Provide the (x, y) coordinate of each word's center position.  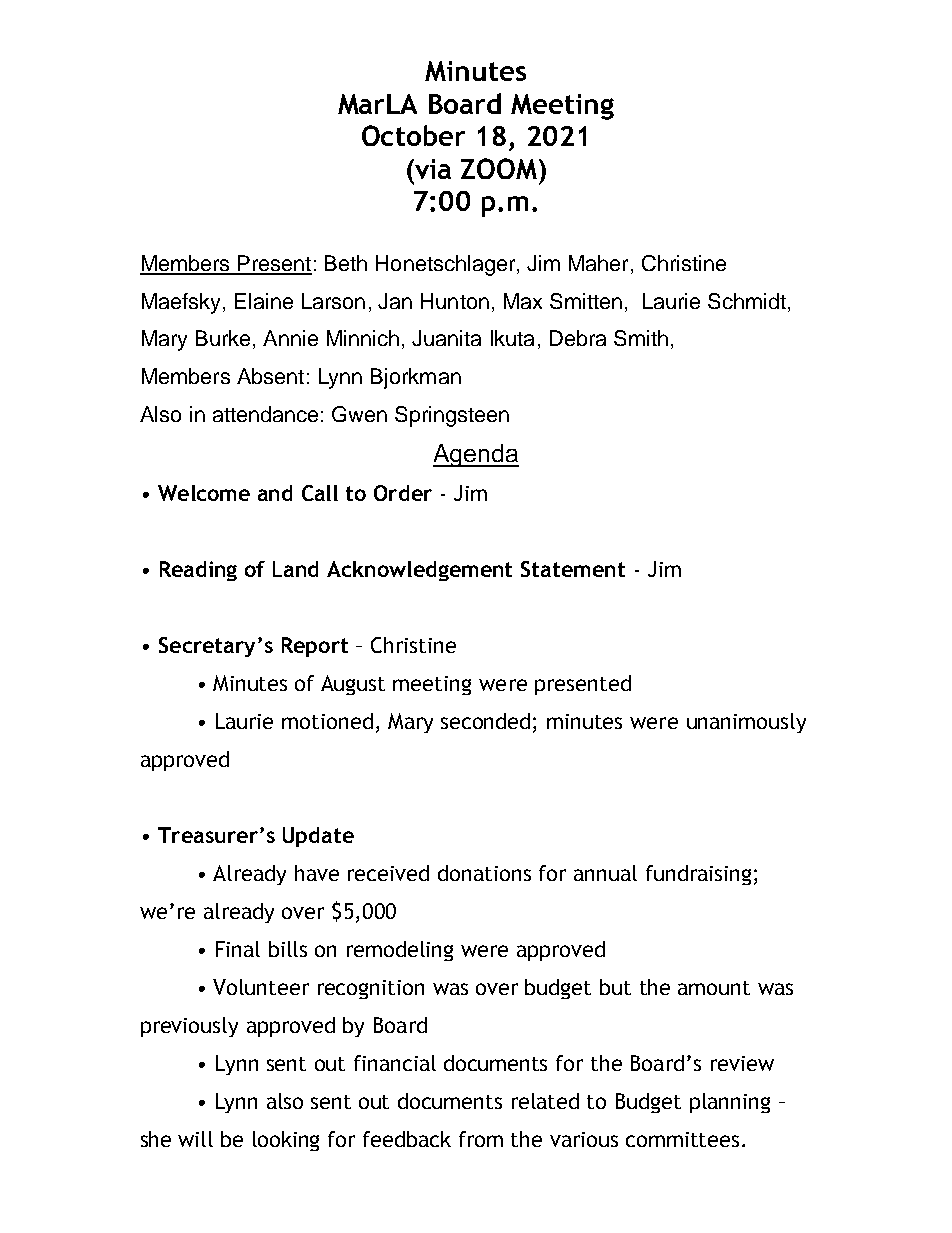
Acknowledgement (419, 571)
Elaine (264, 301)
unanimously (746, 723)
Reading (198, 571)
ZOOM (499, 168)
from (481, 1139)
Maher (598, 263)
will (195, 1139)
